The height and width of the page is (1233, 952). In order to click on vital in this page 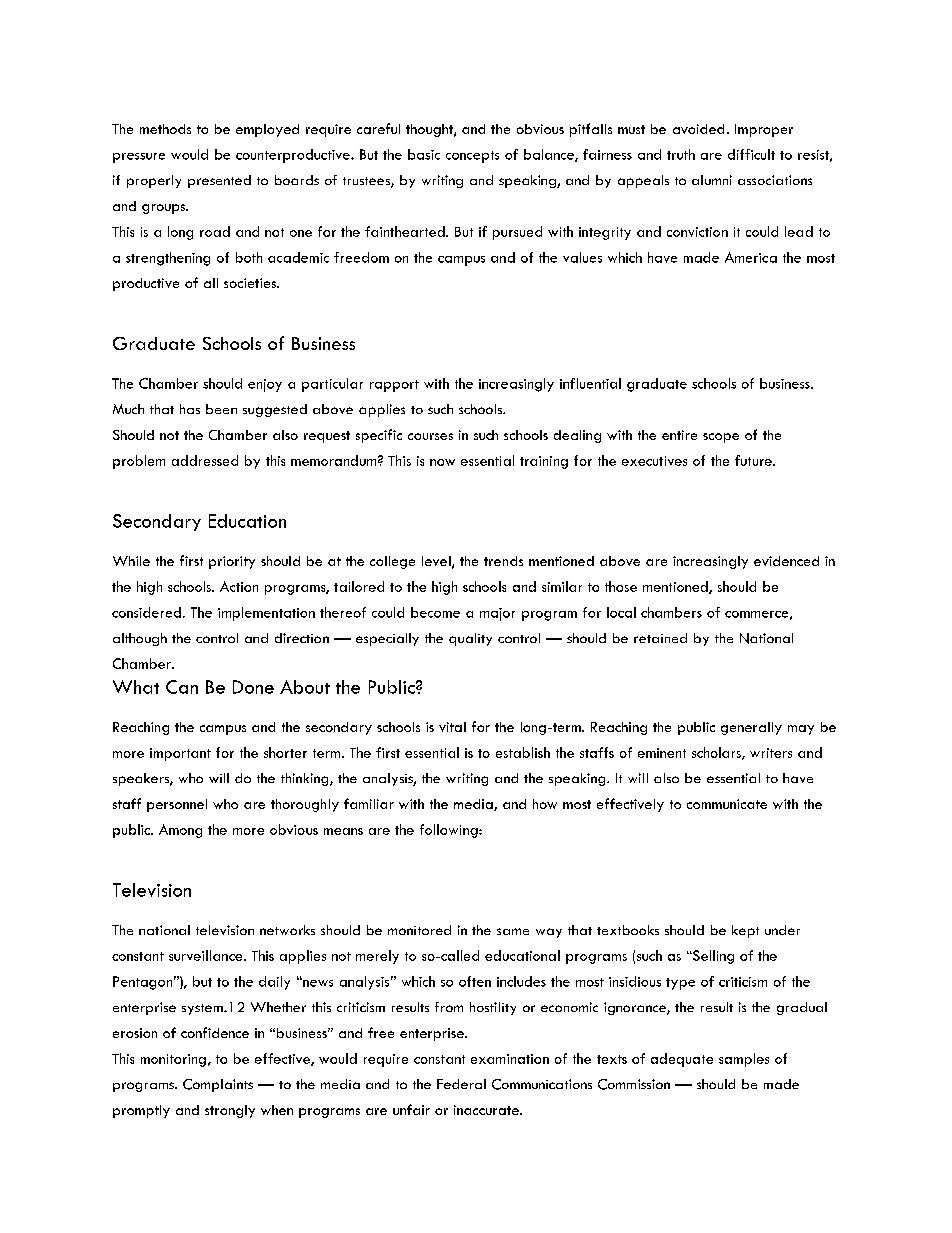, I will do `click(452, 727)`.
